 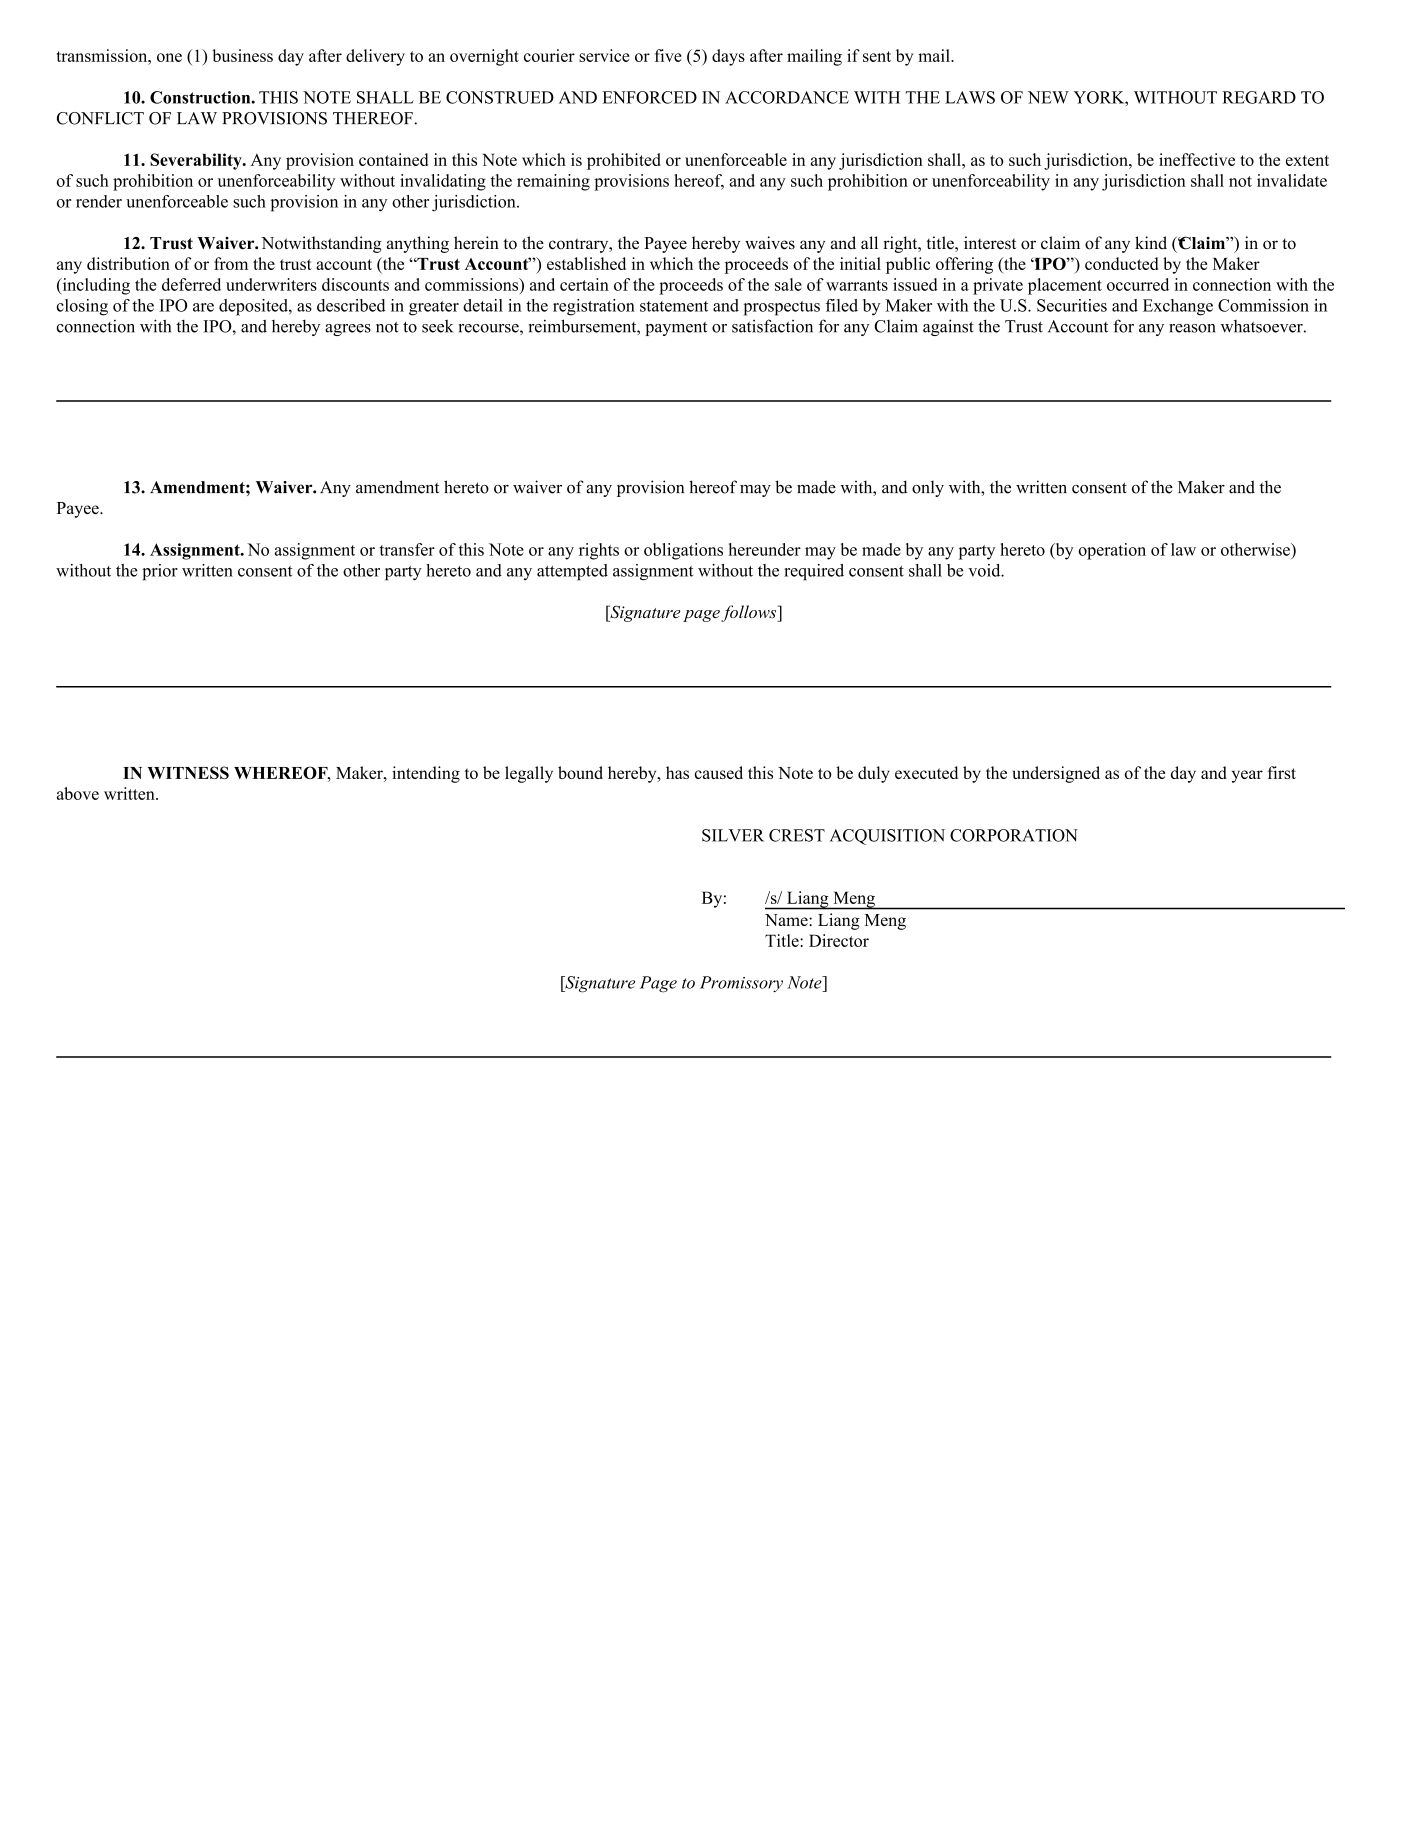 What do you see at coordinates (741, 984) in the image?
I see `Promissory` at bounding box center [741, 984].
